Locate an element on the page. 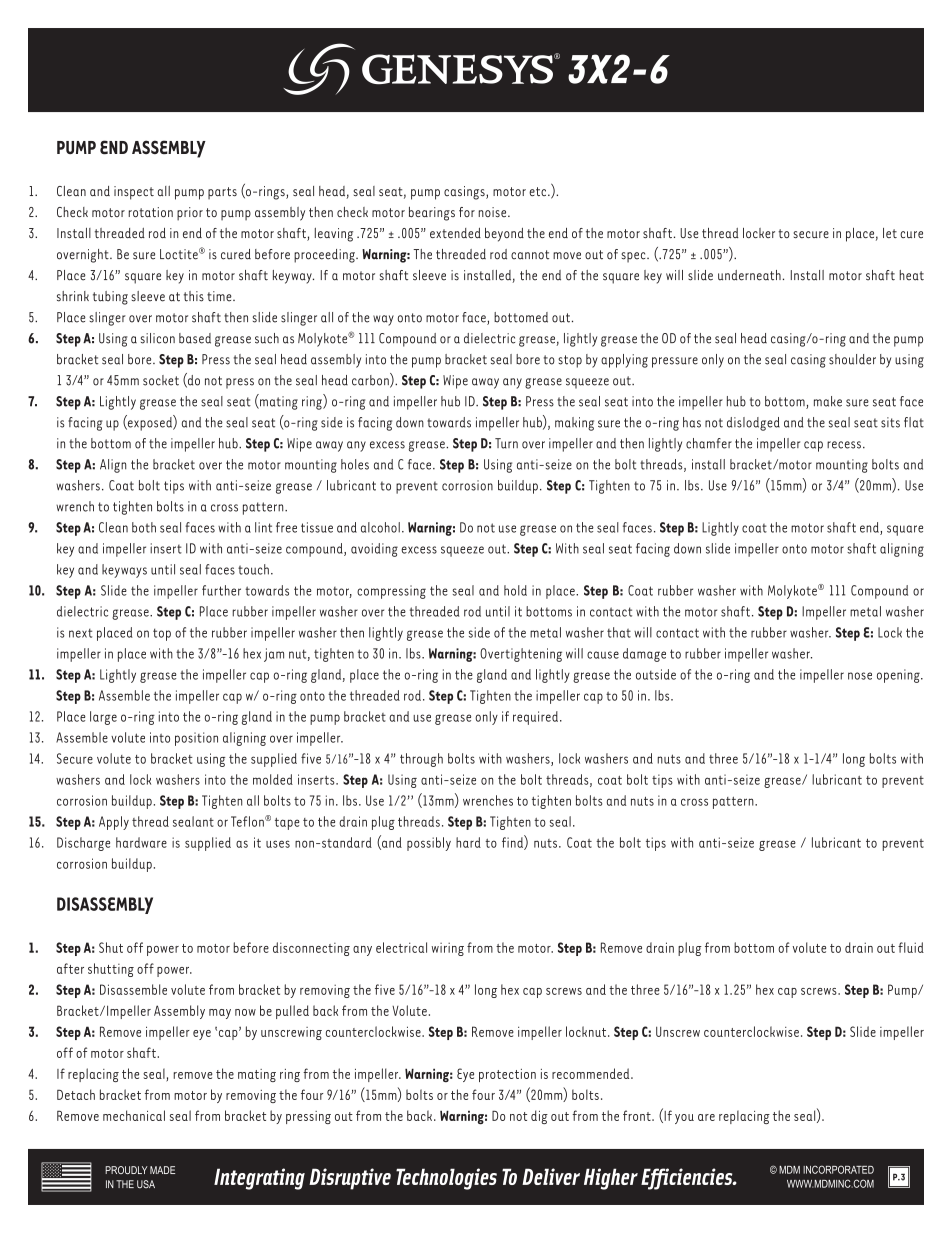  required is located at coordinates (535, 718).
